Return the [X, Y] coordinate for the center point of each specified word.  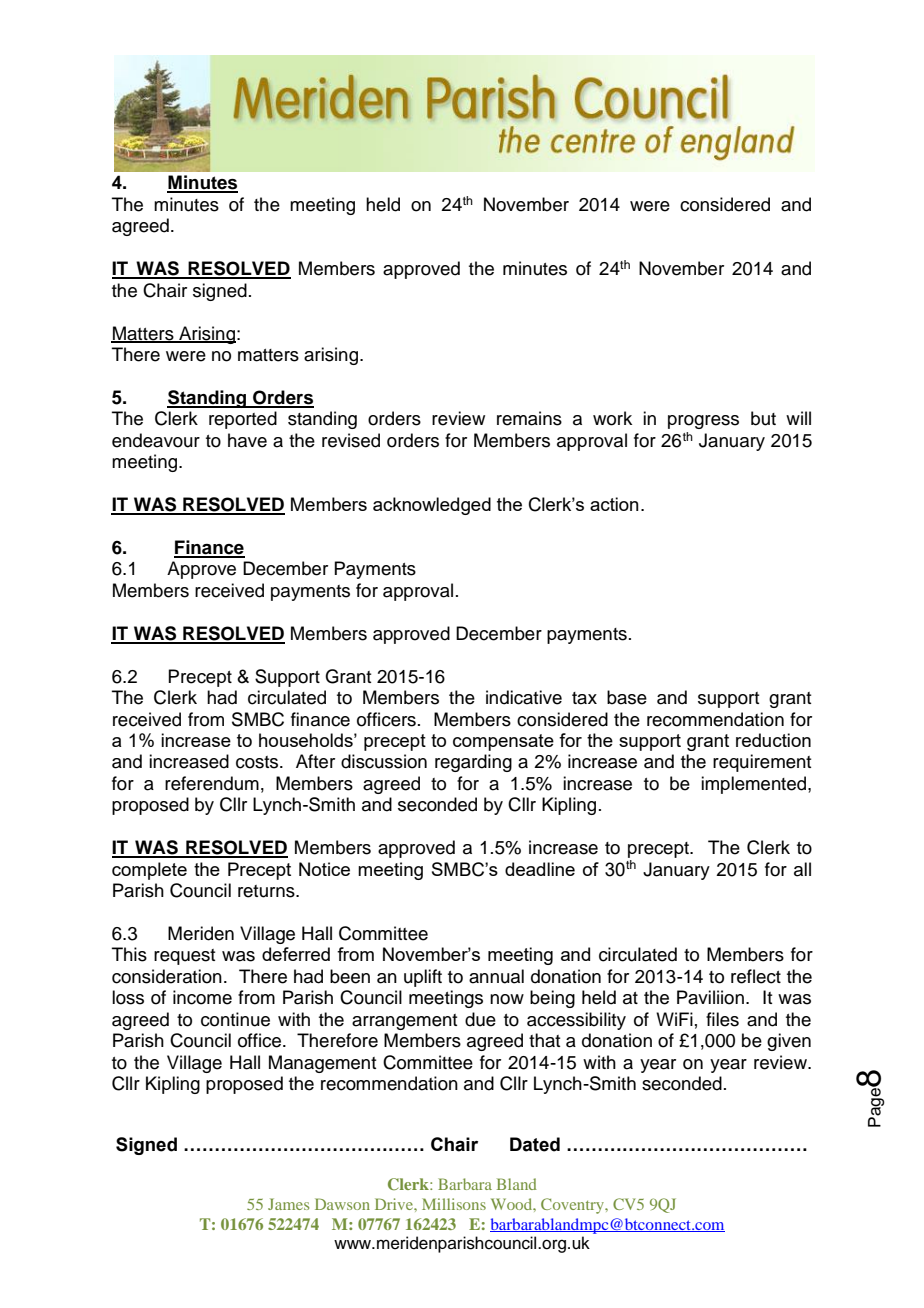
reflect [756, 976]
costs [258, 762]
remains [529, 418]
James [288, 1204]
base [627, 697]
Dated [535, 1144]
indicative [524, 697]
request [184, 957]
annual [496, 976]
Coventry [574, 1206]
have [247, 440]
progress [703, 422]
